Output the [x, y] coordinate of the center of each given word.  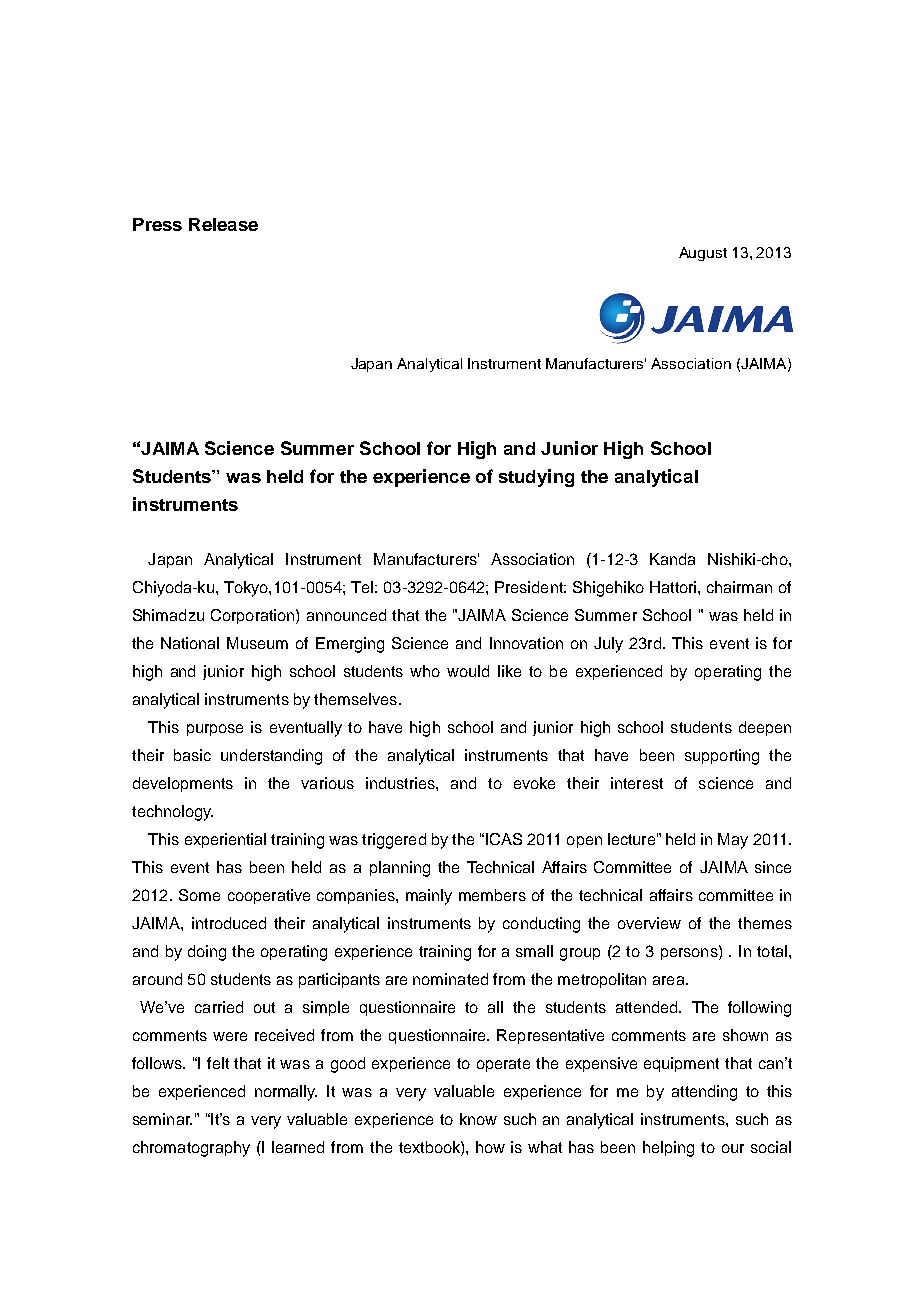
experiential [225, 840]
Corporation [254, 616]
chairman [739, 587]
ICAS [504, 839]
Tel [362, 587]
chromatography [191, 1149]
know [478, 1119]
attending [704, 1093]
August [703, 254]
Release [223, 224]
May [733, 841]
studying [536, 478]
